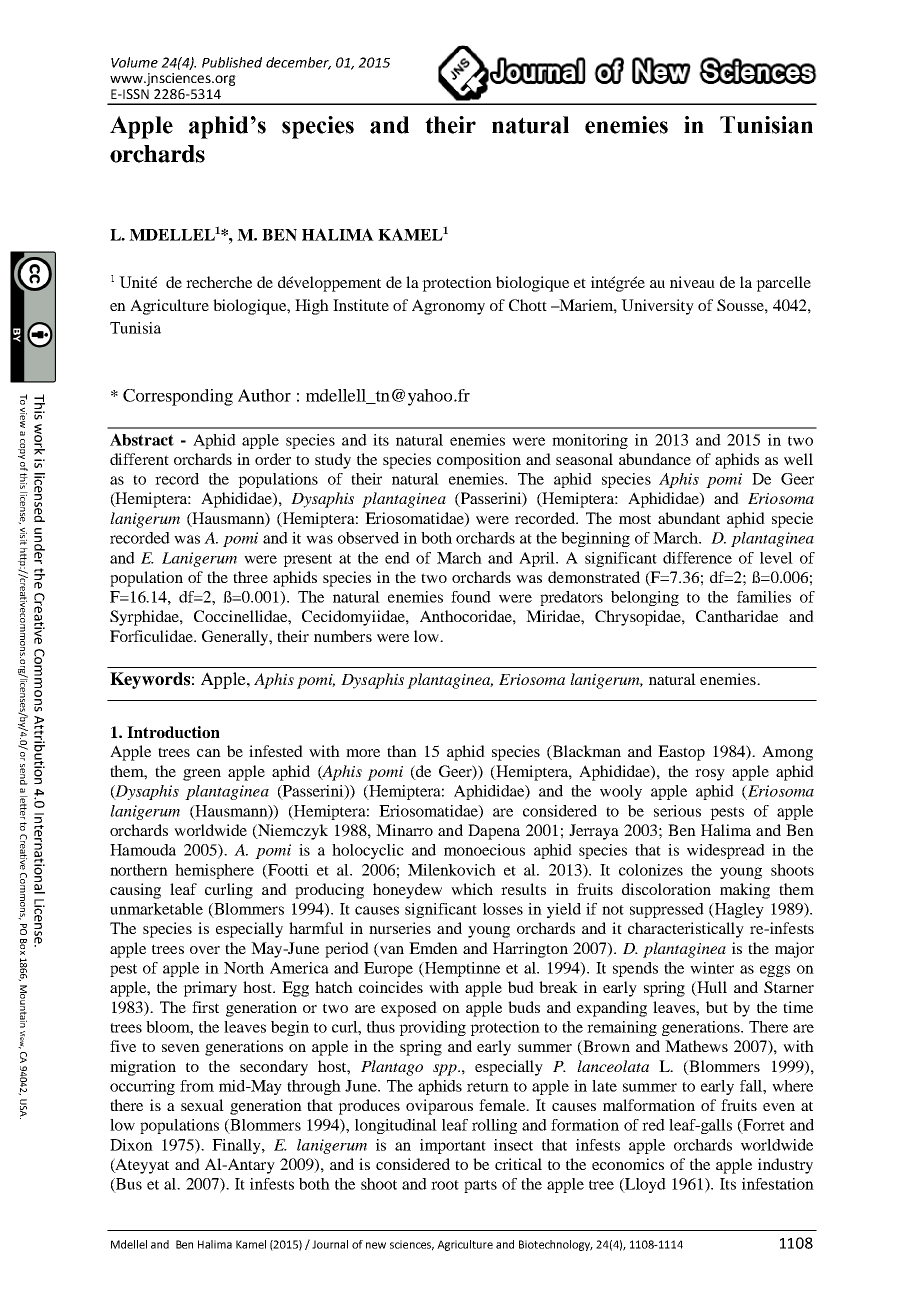 The image size is (924, 1308). Describe the element at coordinates (484, 850) in the screenshot. I see `monoecious` at that location.
